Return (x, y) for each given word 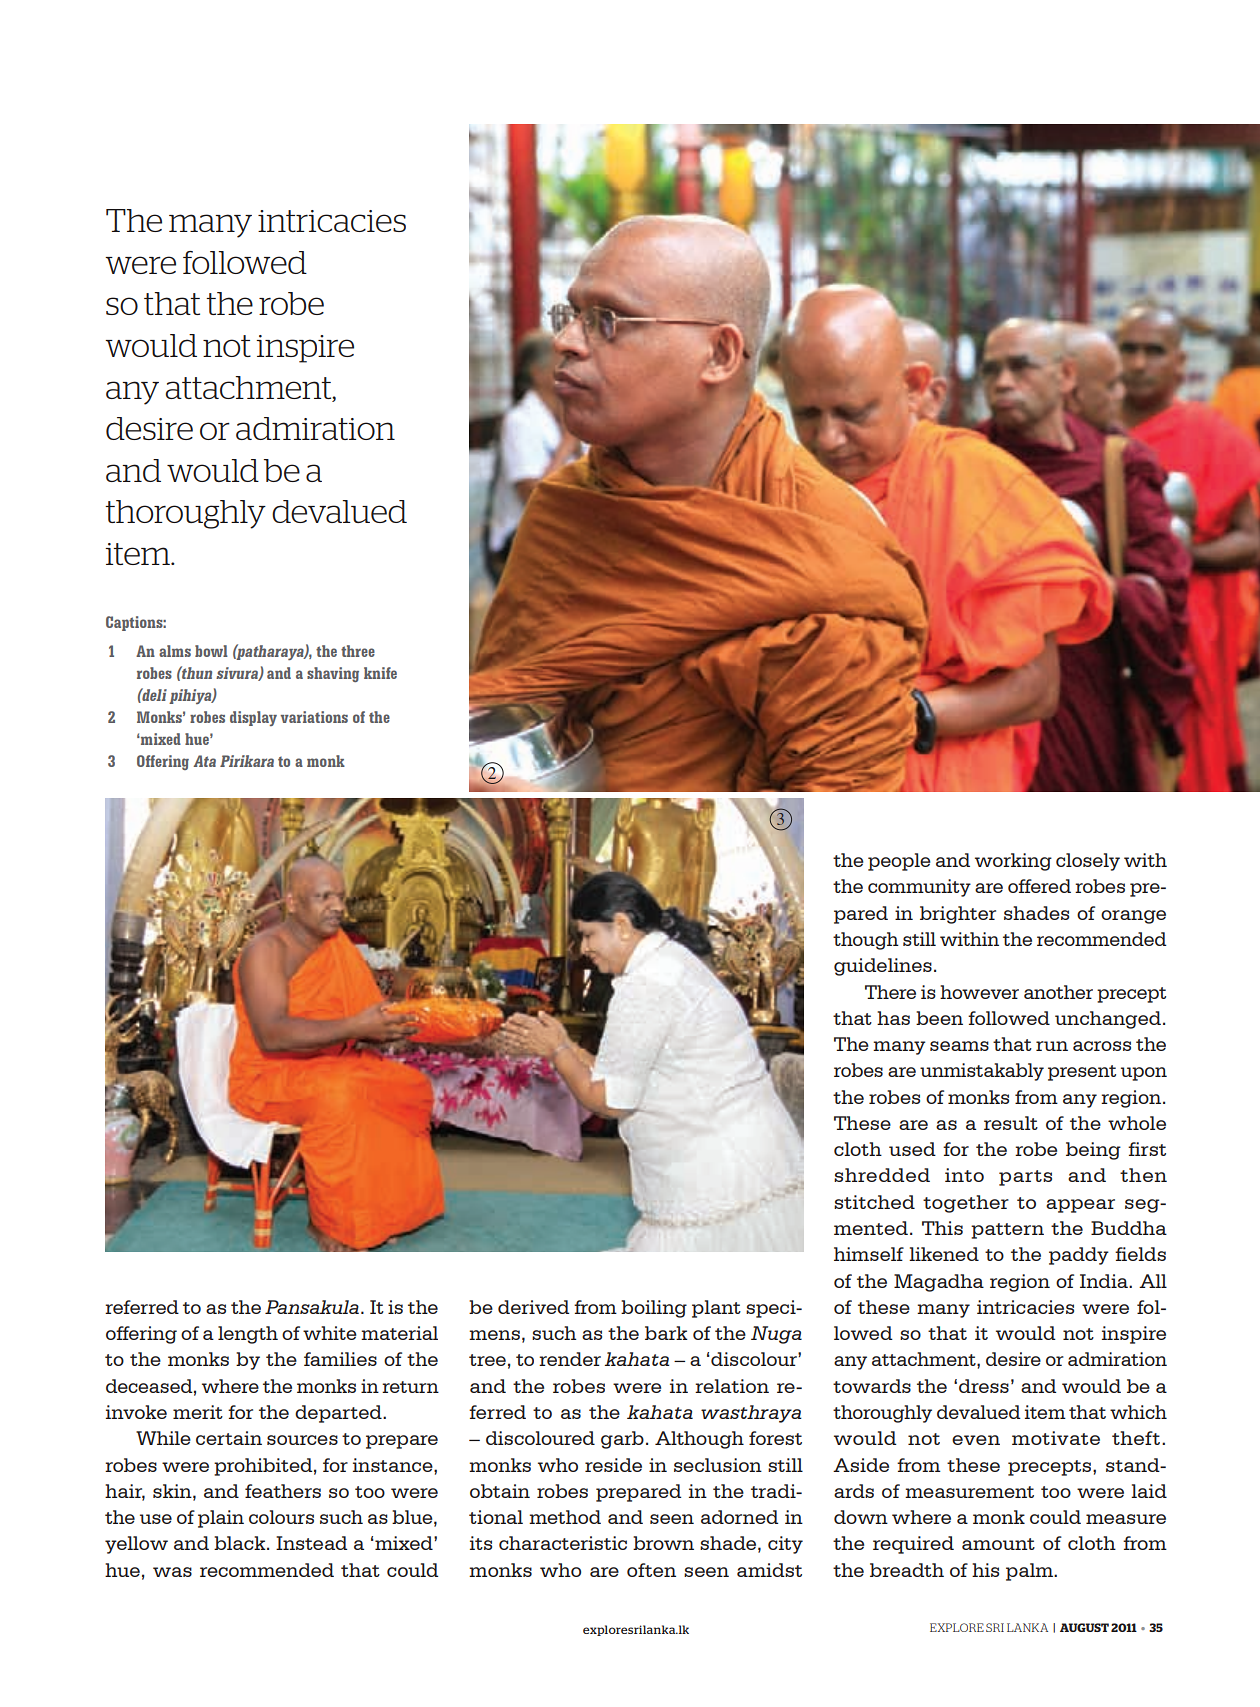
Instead (311, 1543)
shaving (333, 674)
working (1013, 862)
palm (1031, 1572)
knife (380, 673)
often (651, 1570)
